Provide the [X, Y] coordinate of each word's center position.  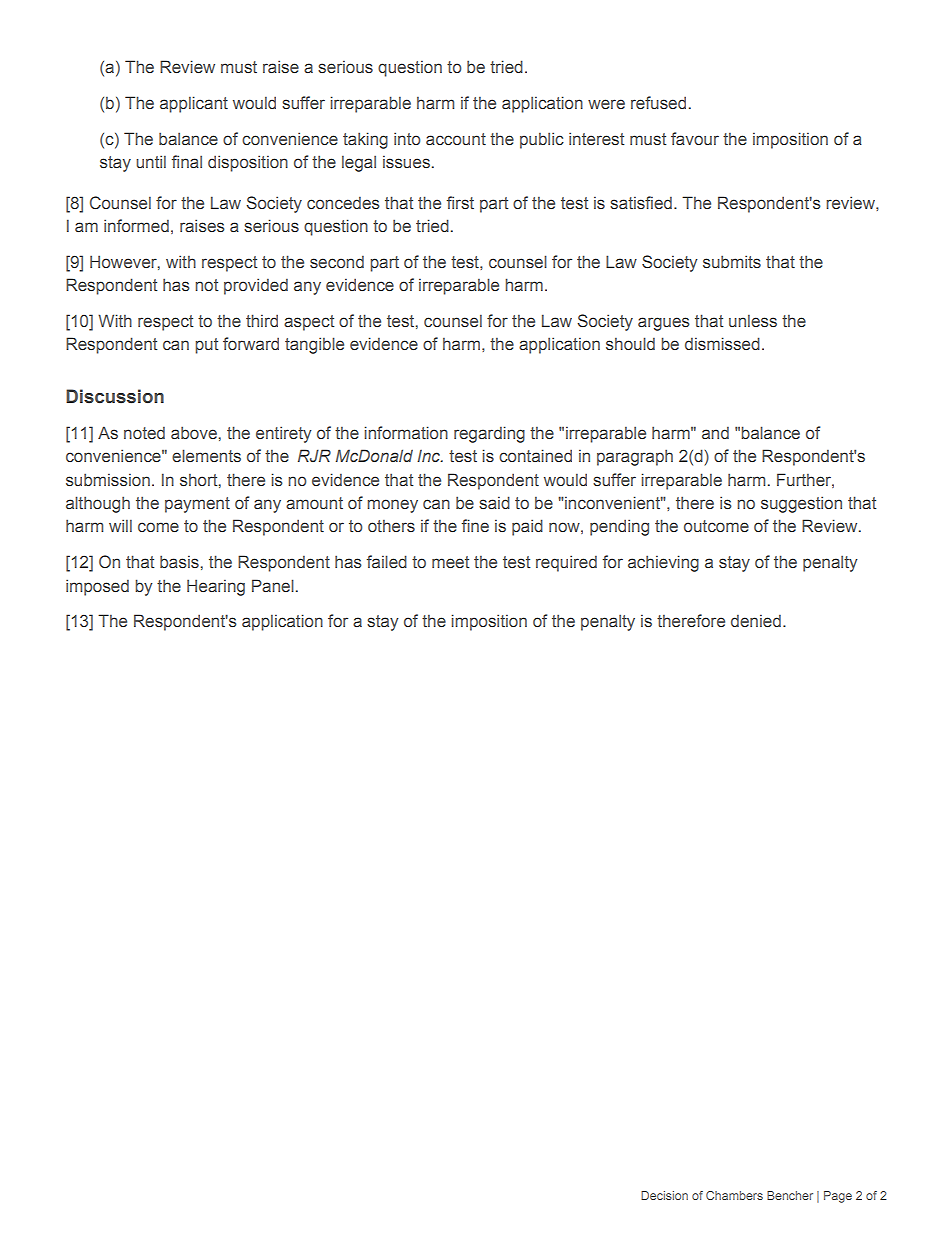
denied [756, 620]
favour [695, 138]
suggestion [801, 504]
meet [450, 562]
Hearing [216, 587]
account [456, 139]
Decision [664, 1195]
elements [206, 455]
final [187, 161]
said [494, 502]
